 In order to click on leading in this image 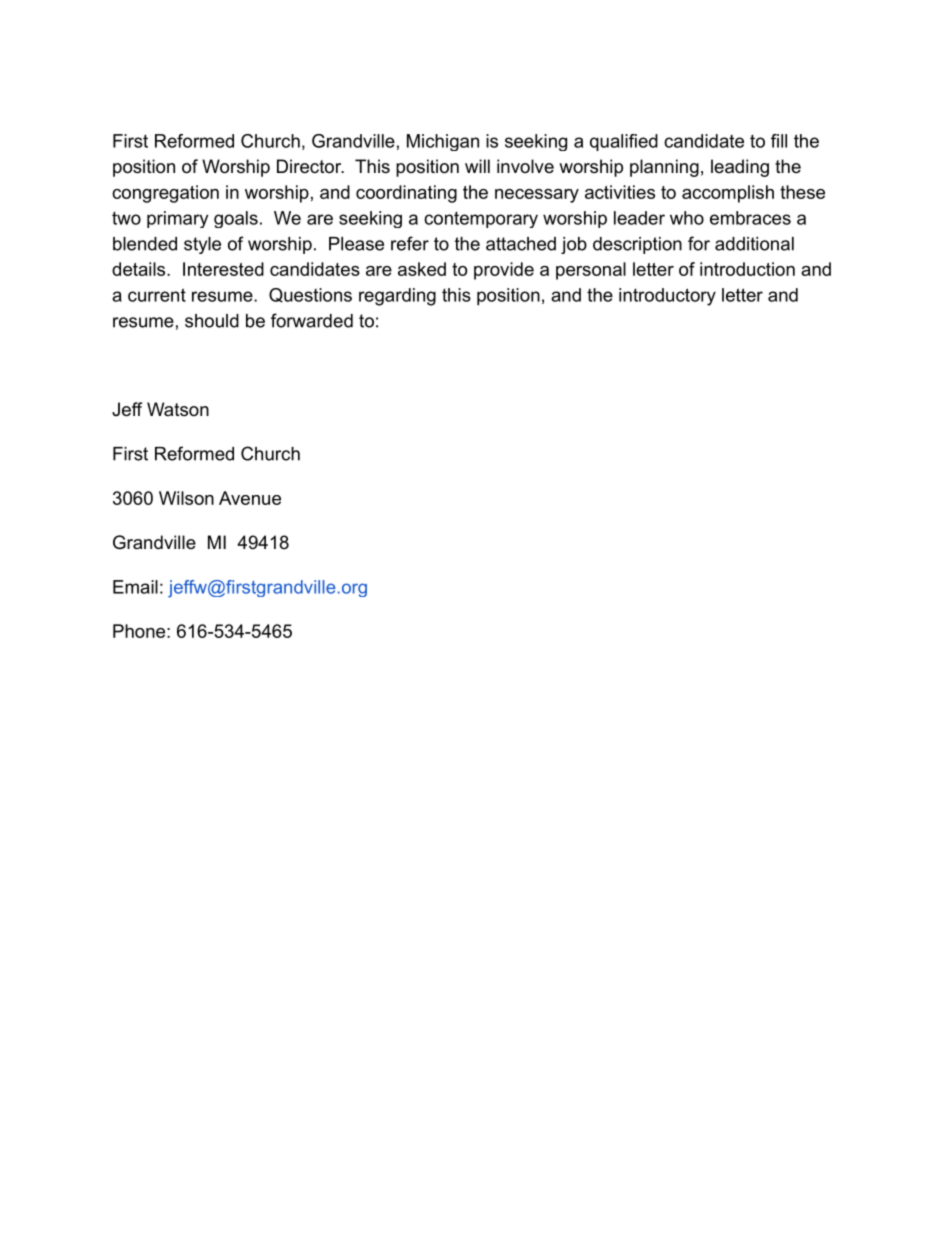, I will do `click(740, 168)`.
